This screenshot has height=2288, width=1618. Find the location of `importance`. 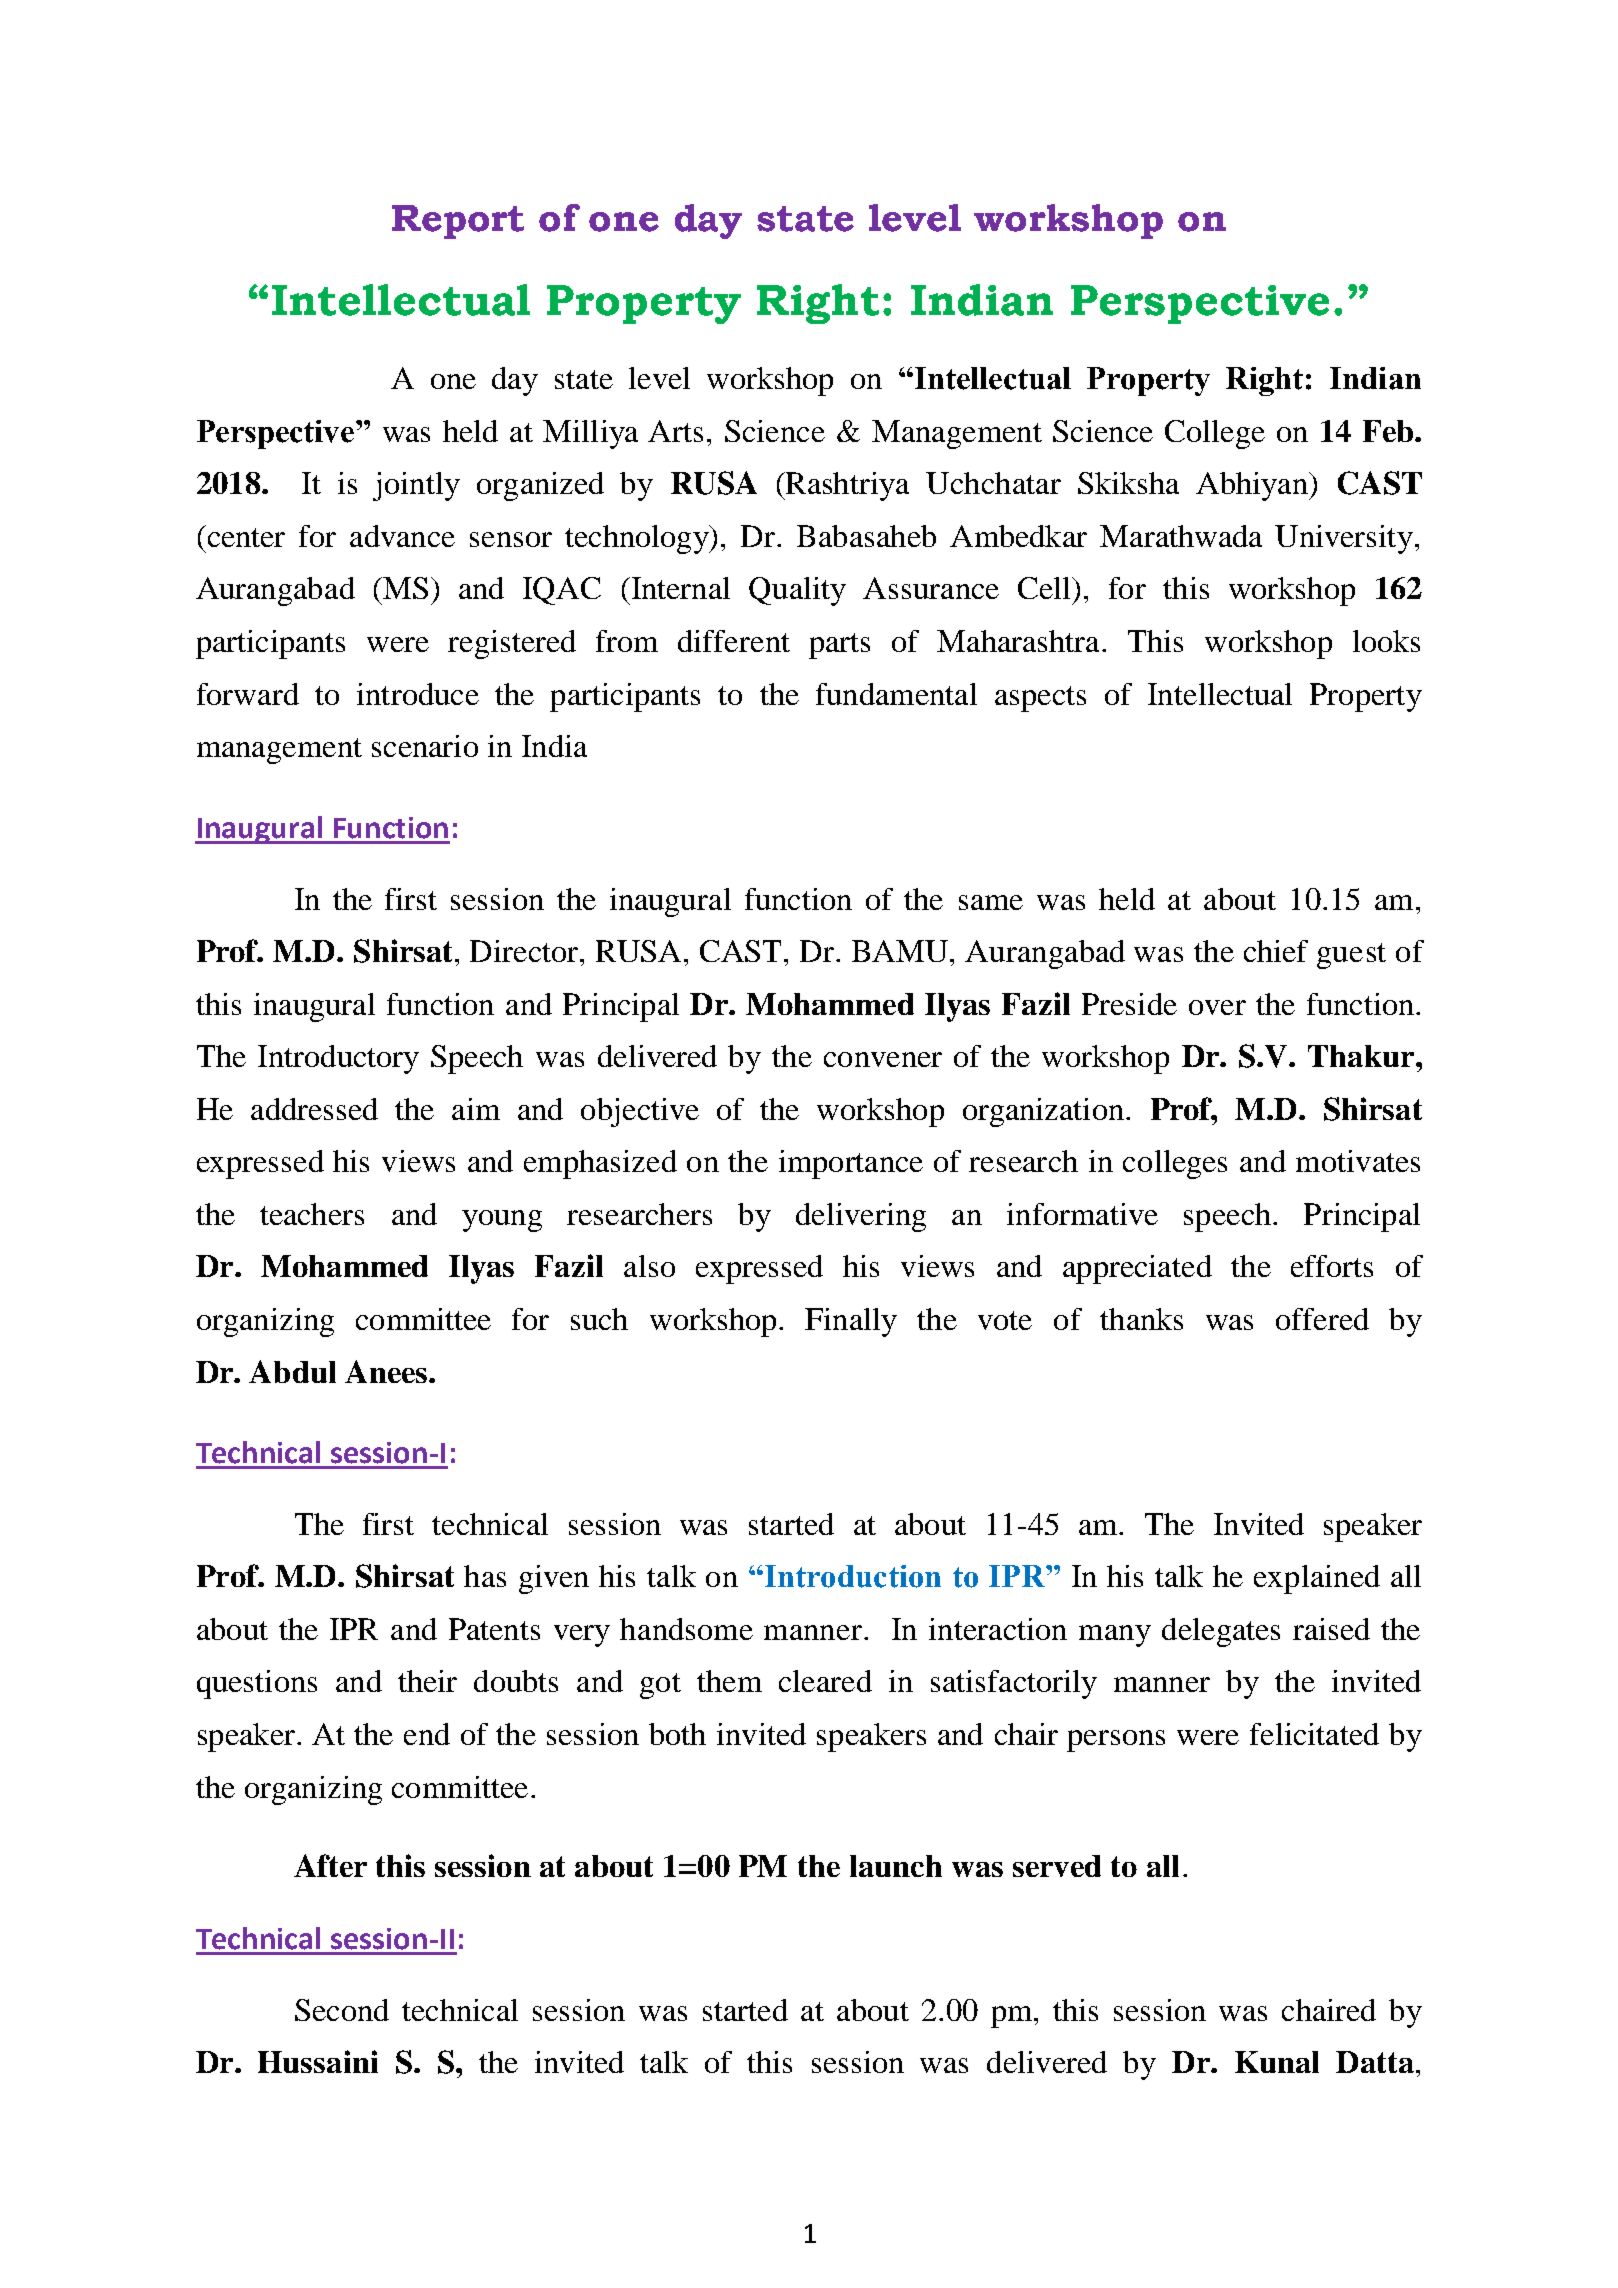

importance is located at coordinates (851, 1164).
